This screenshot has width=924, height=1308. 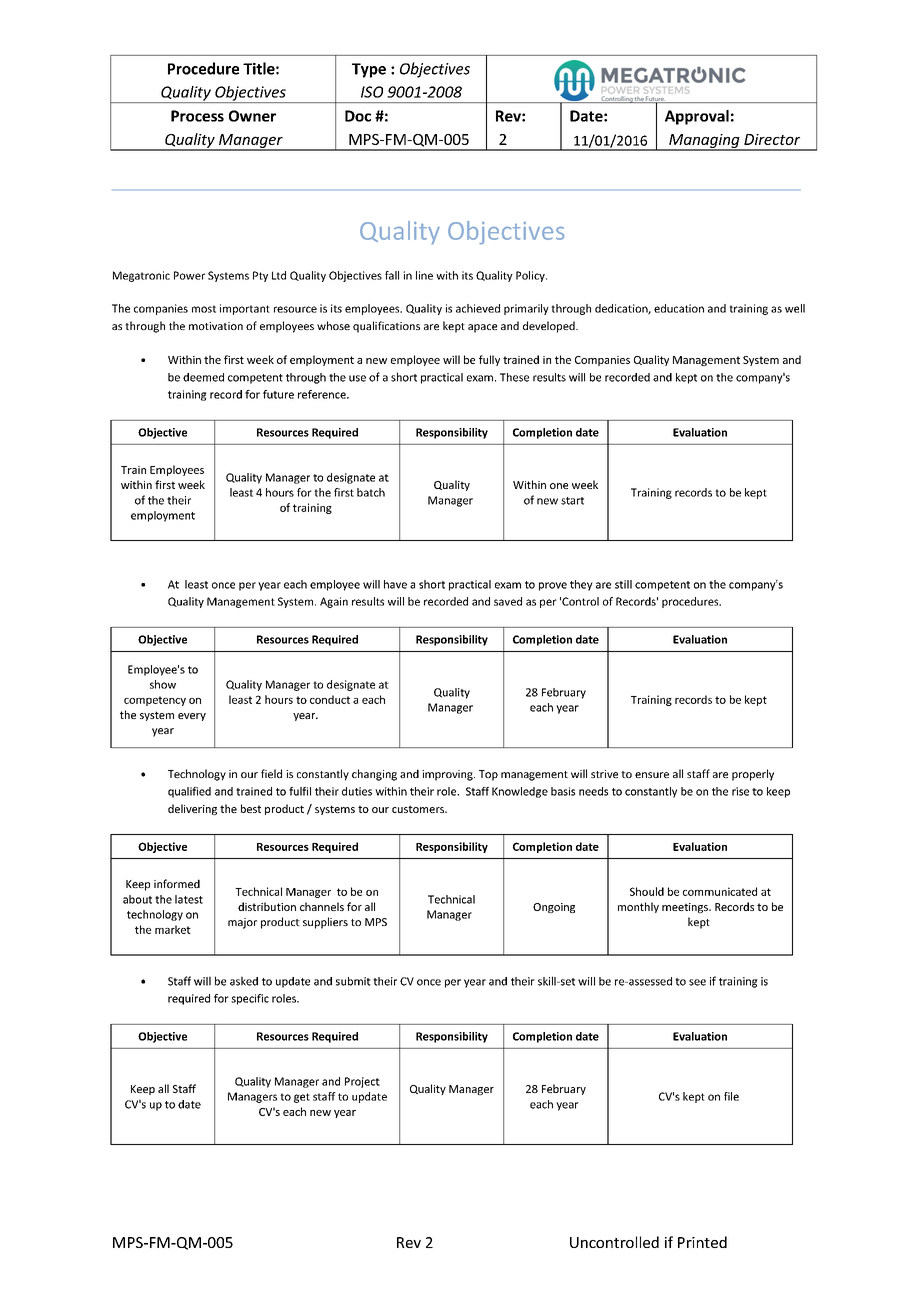 What do you see at coordinates (302, 1098) in the screenshot?
I see `get` at bounding box center [302, 1098].
